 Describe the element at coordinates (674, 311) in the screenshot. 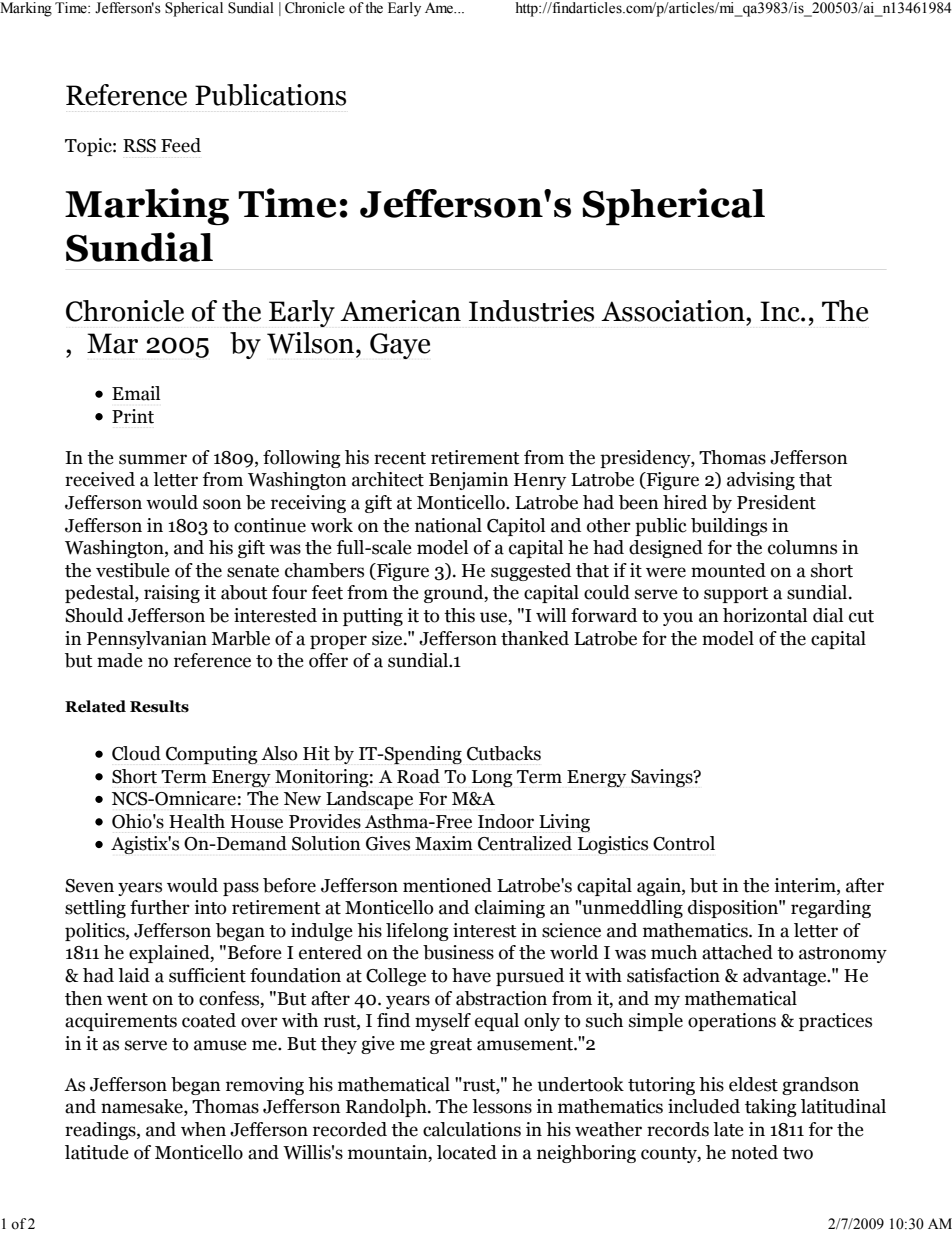

I see `Association` at that location.
